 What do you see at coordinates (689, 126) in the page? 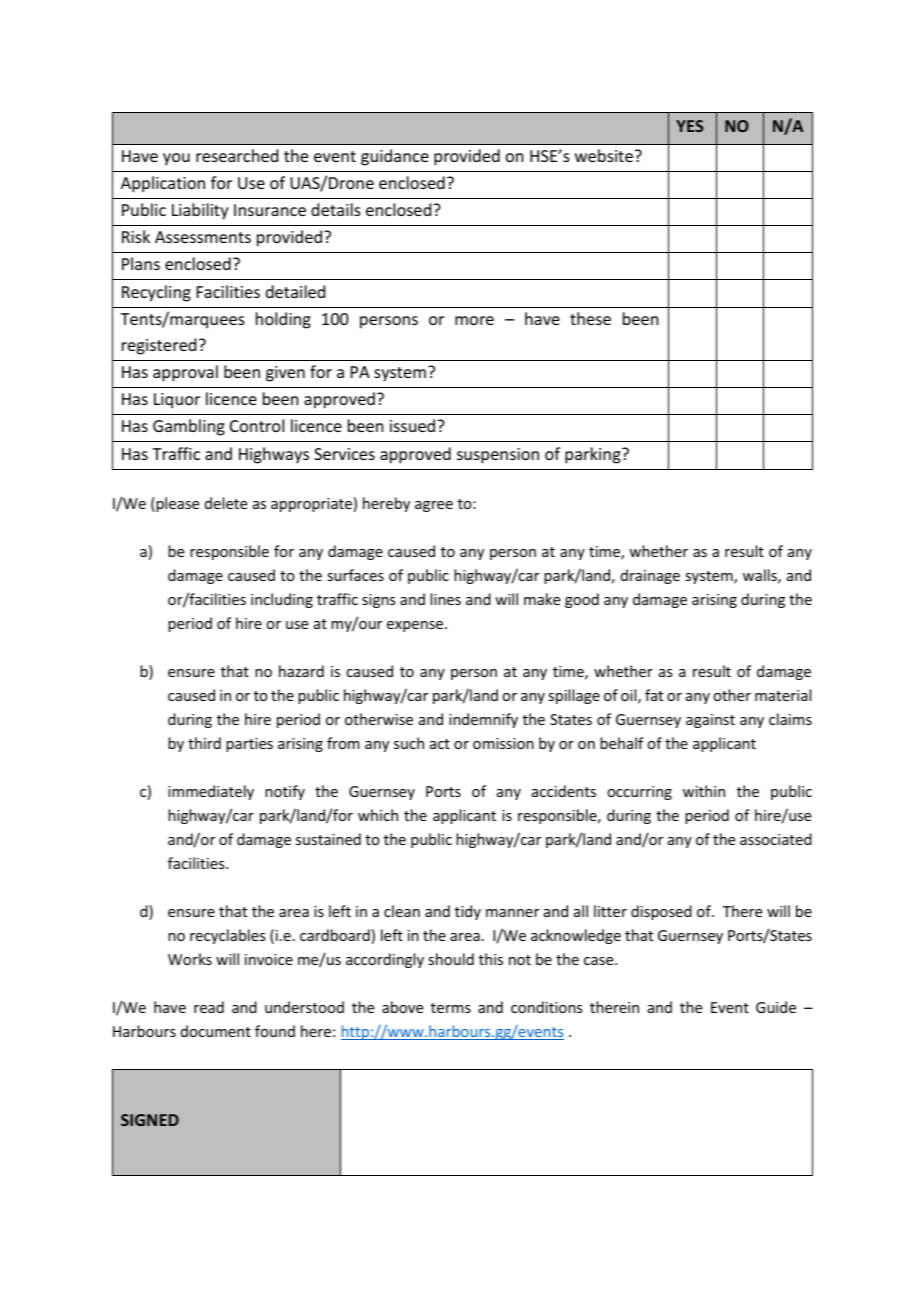
I see `YES` at bounding box center [689, 126].
